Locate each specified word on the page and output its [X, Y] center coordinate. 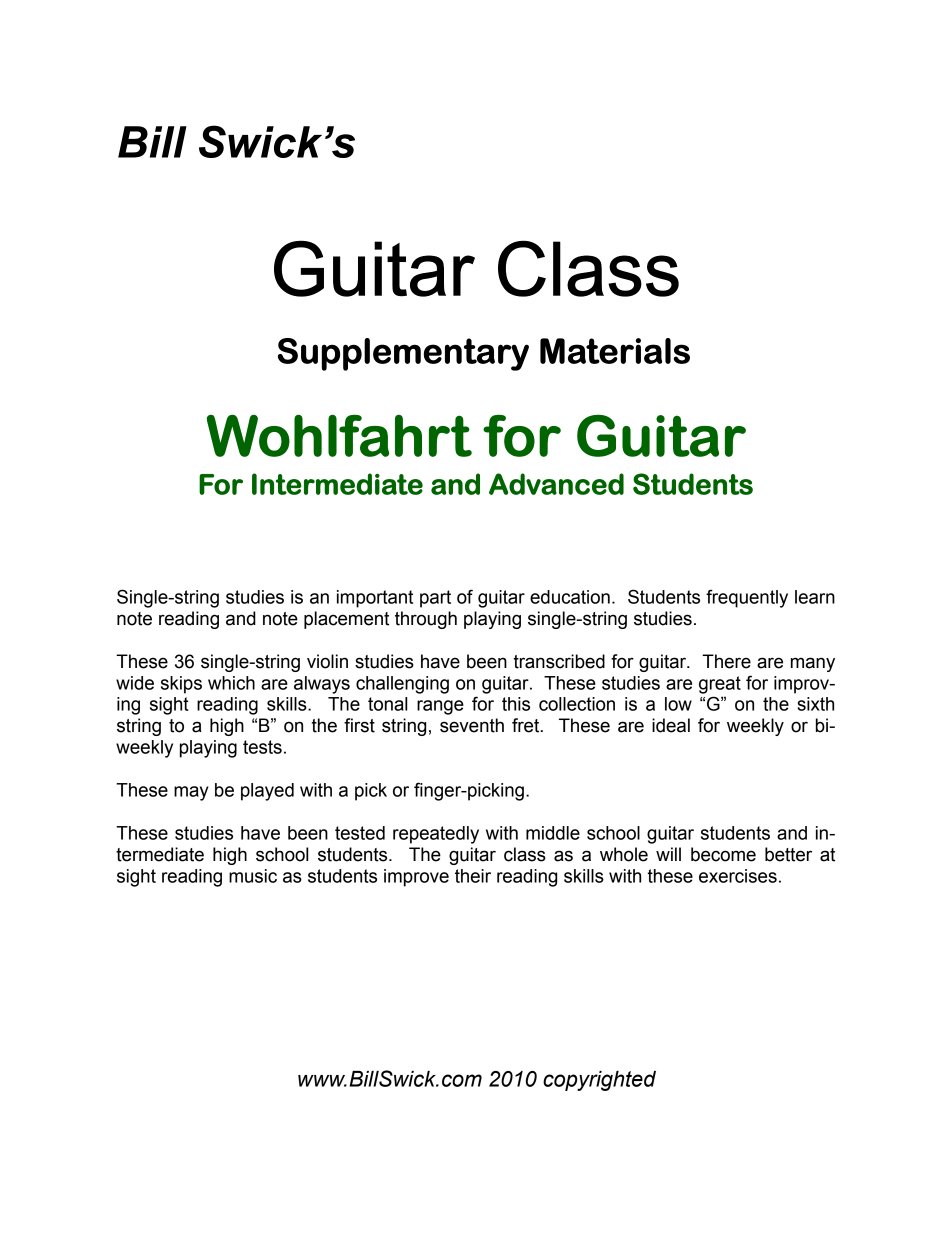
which [231, 683]
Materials [615, 351]
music [253, 876]
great [720, 685]
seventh [472, 725]
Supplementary [403, 354]
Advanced [556, 484]
